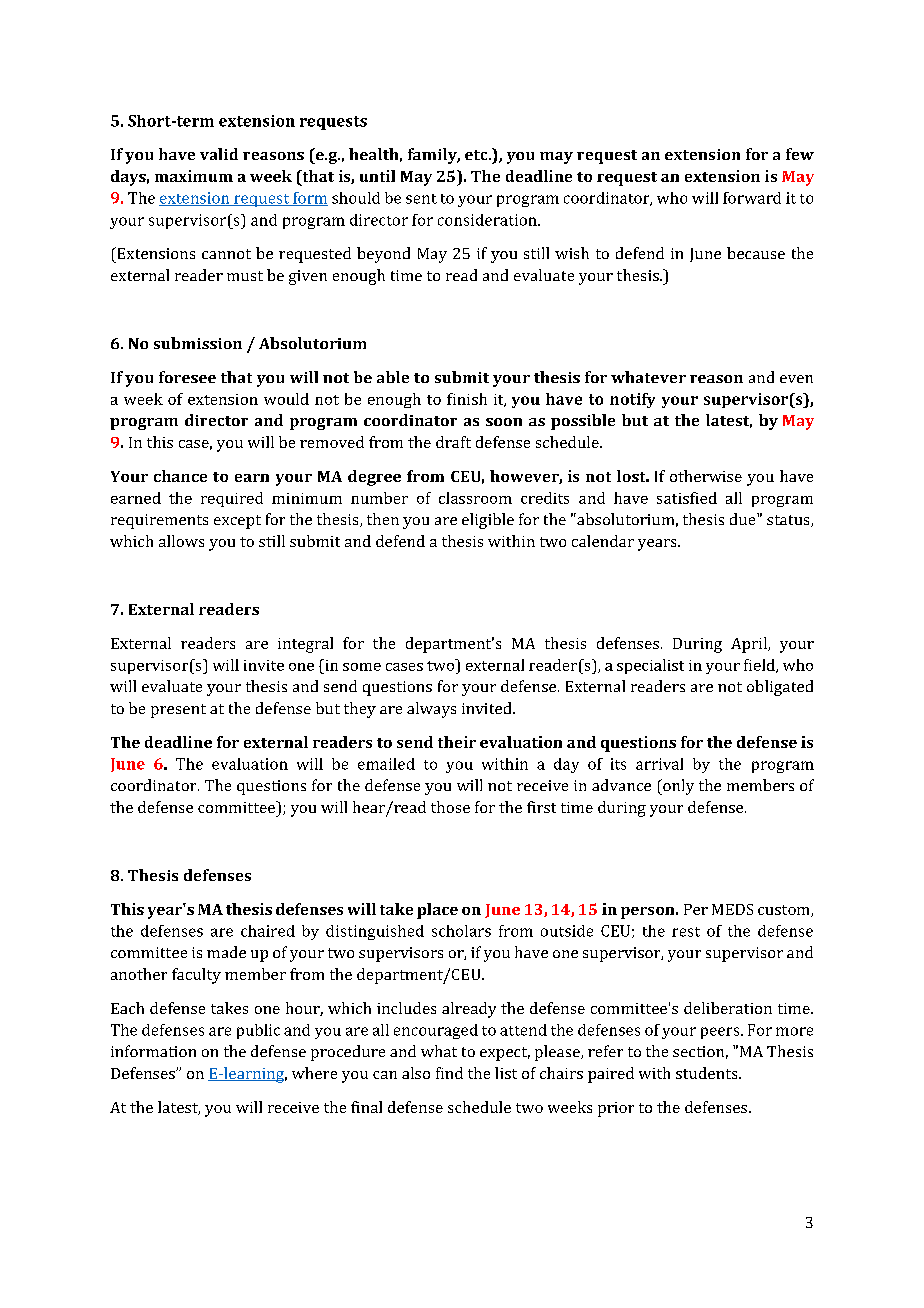  What do you see at coordinates (752, 198) in the screenshot?
I see `forward` at bounding box center [752, 198].
